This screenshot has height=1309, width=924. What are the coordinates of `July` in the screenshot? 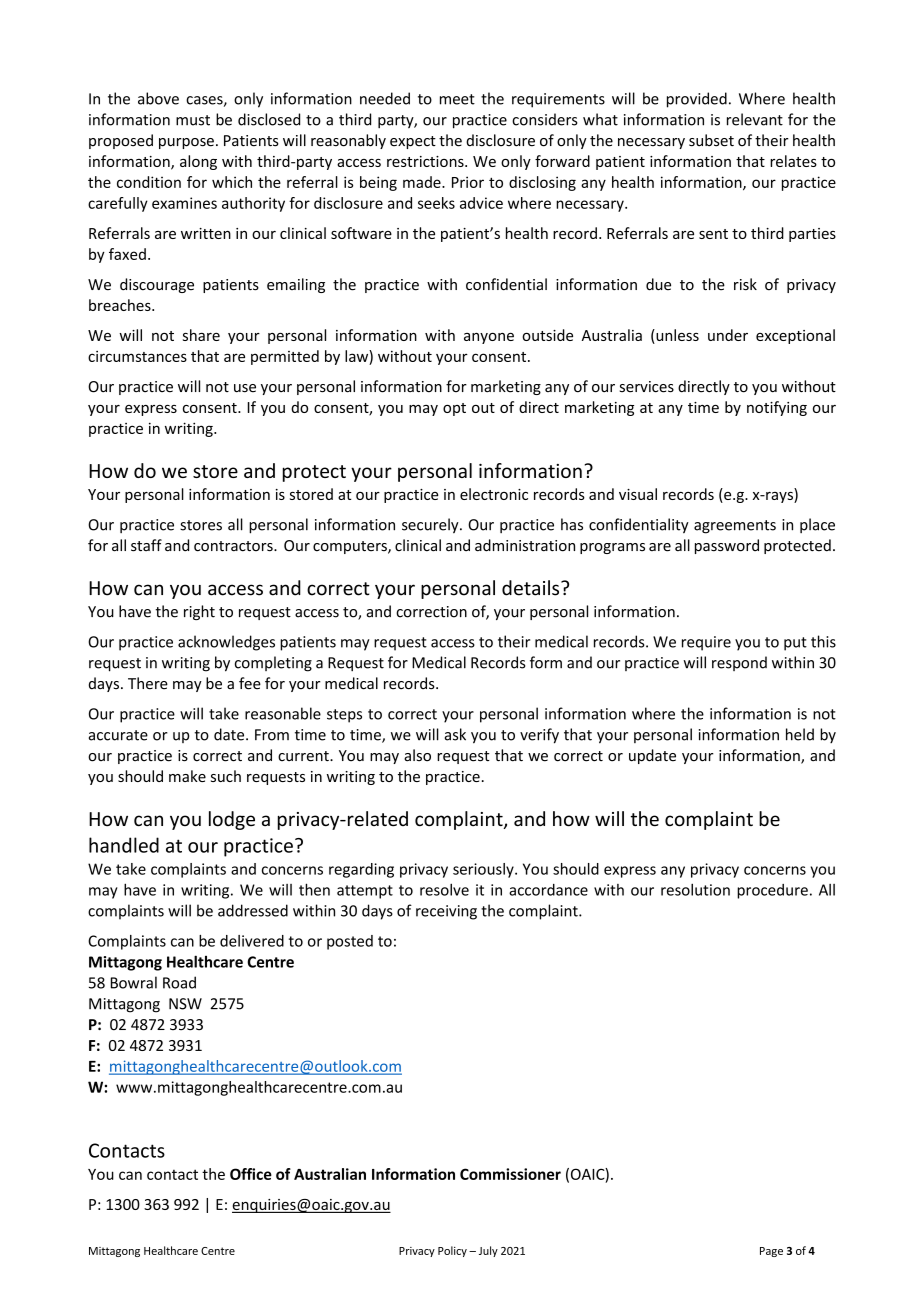 It's located at (488, 1251).
